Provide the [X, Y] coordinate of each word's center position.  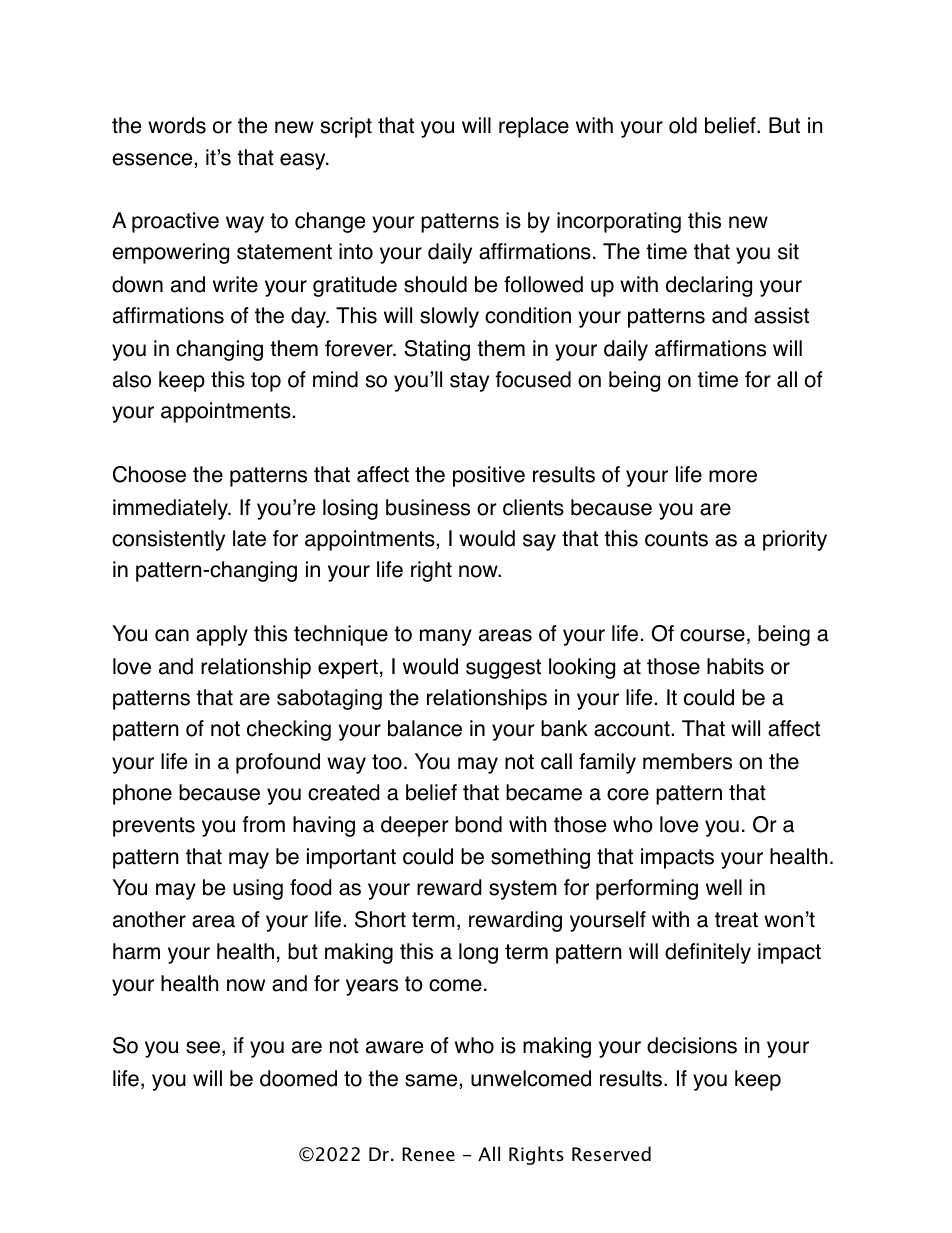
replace [534, 127]
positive [489, 476]
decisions [692, 1045]
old [683, 125]
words [177, 125]
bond [478, 824]
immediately [171, 509]
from [263, 824]
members [687, 761]
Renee [428, 1154]
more [733, 476]
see [203, 1047]
